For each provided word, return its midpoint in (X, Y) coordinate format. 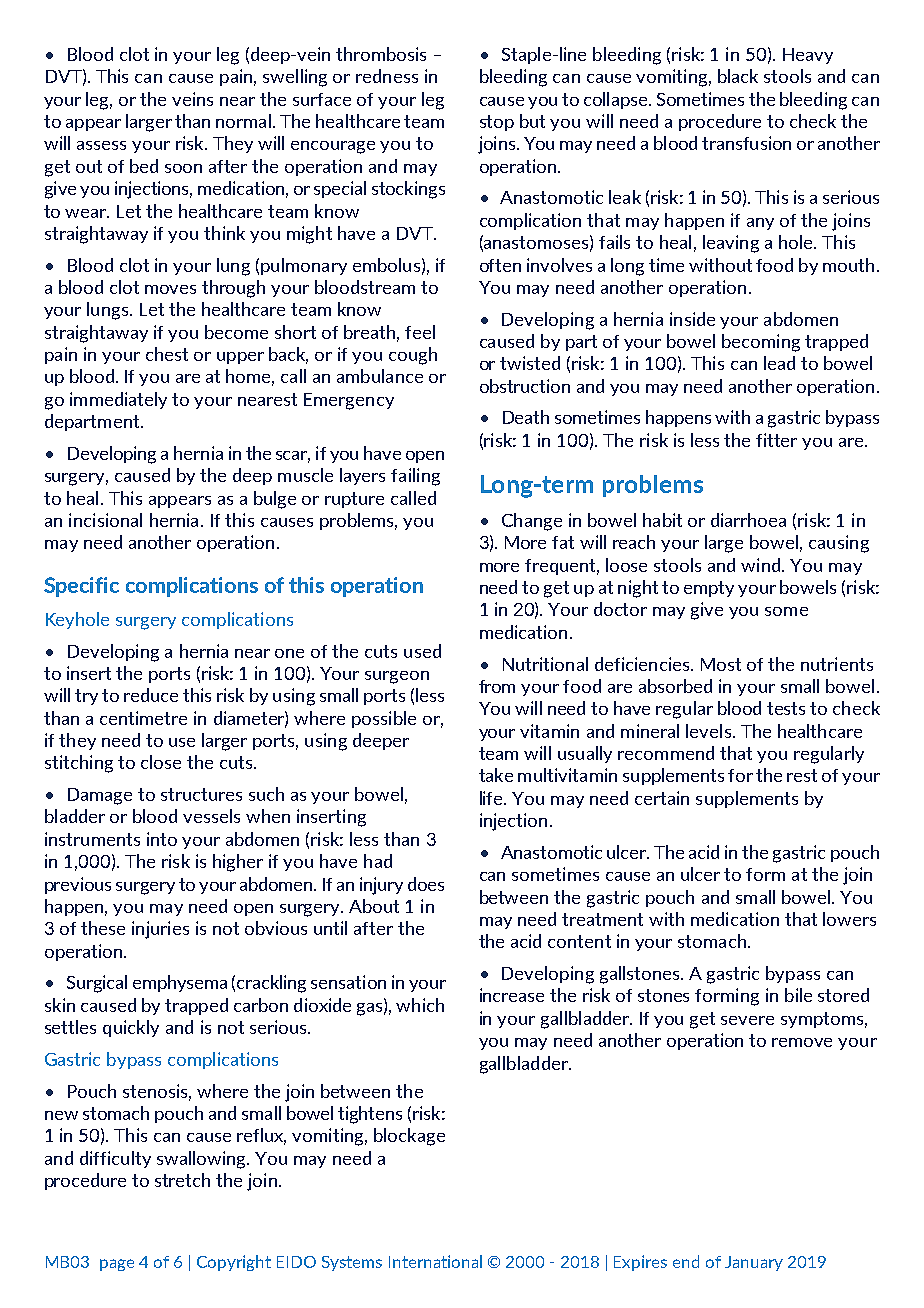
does (426, 884)
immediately (118, 400)
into (162, 839)
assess (101, 145)
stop (497, 123)
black (738, 76)
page (117, 1265)
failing (415, 477)
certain (662, 798)
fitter (776, 440)
